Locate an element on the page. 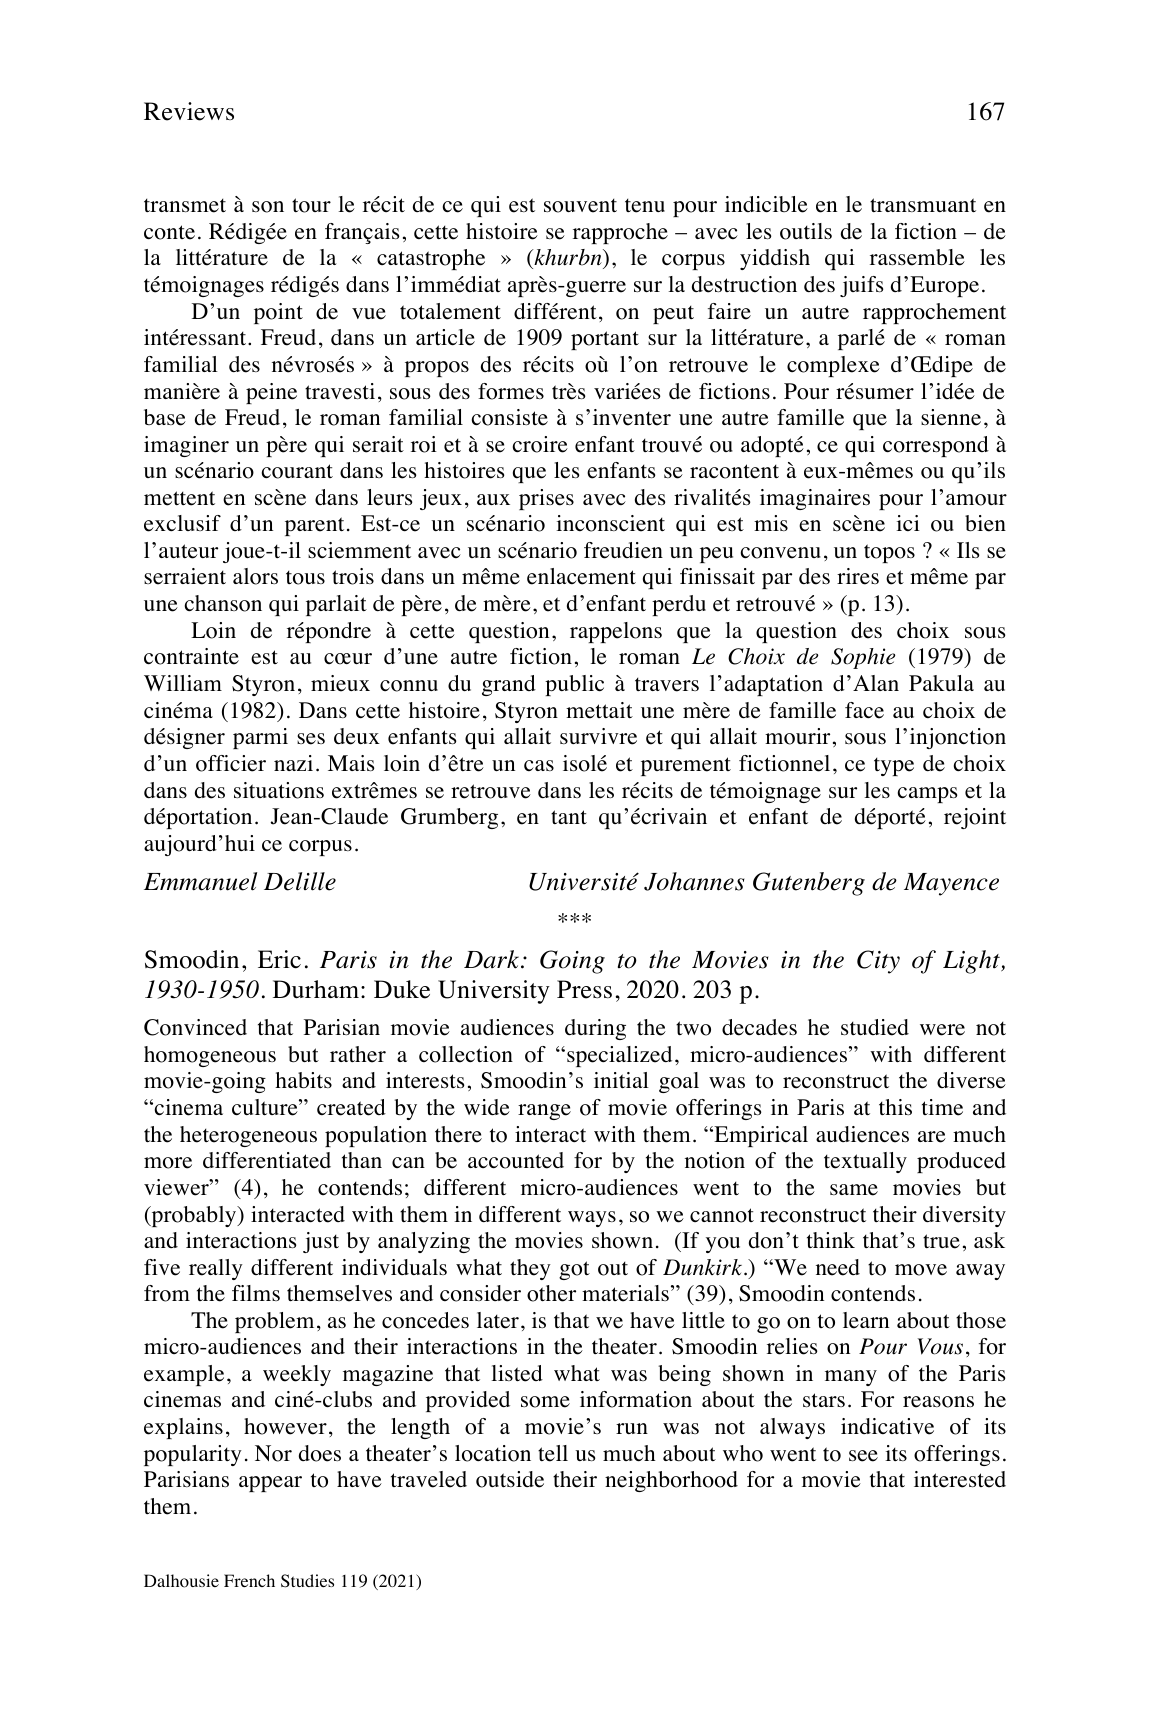 Image resolution: width=1150 pixels, height=1724 pixels. outside is located at coordinates (510, 1479).
